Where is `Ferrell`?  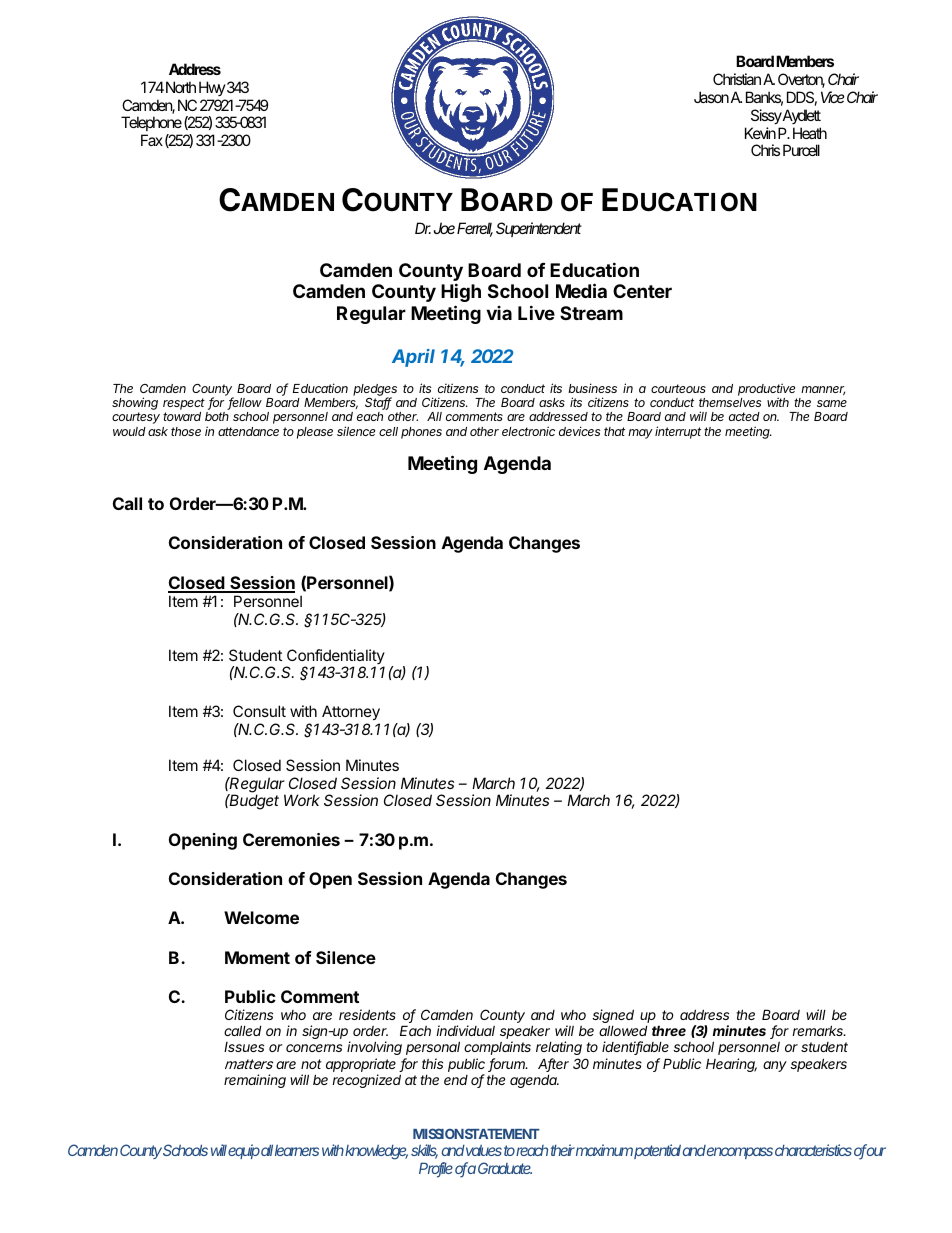 Ferrell is located at coordinates (475, 229).
